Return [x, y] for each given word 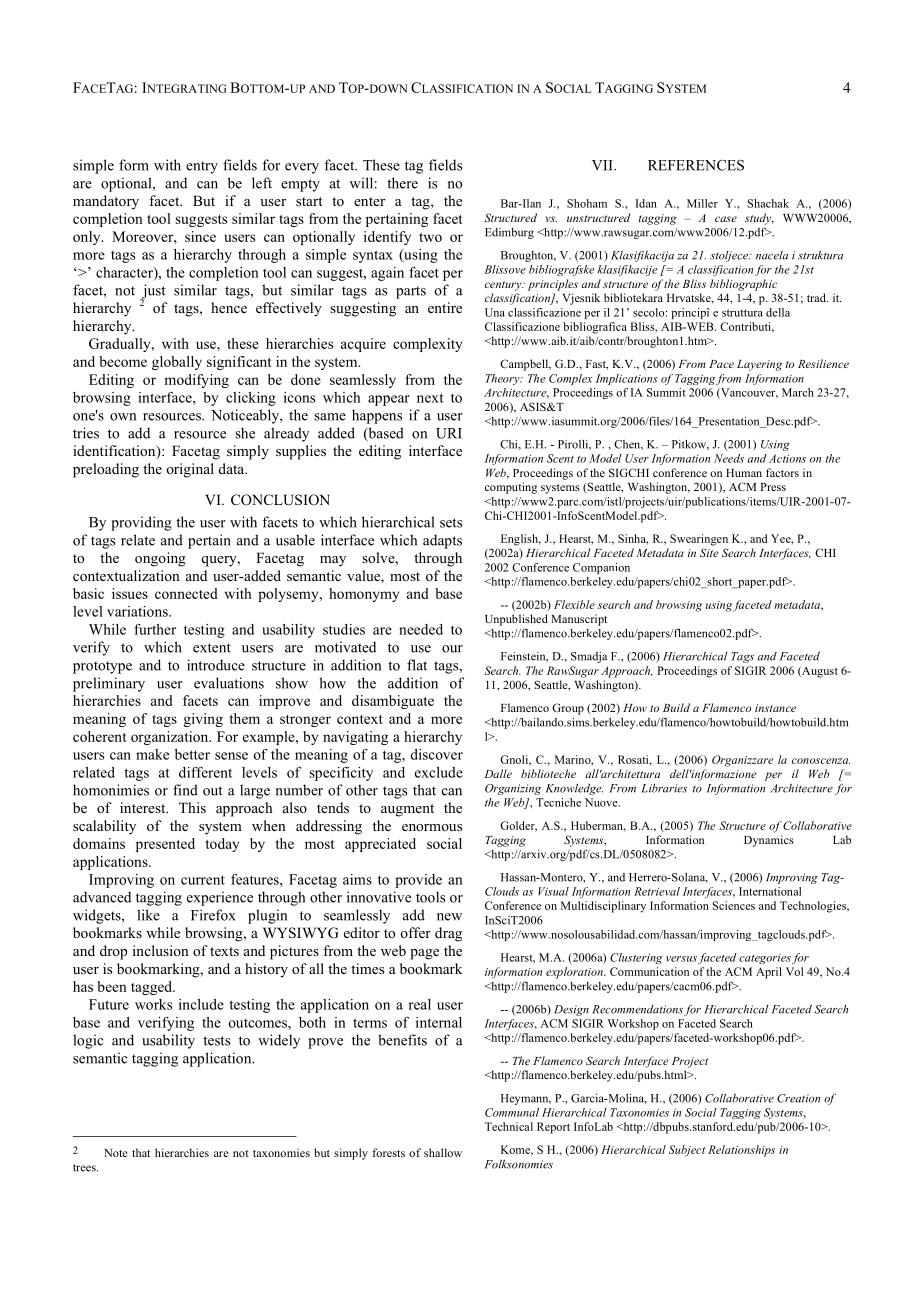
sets [451, 523]
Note [115, 1153]
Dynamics [769, 841]
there [402, 183]
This [192, 807]
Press [773, 487]
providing [141, 523]
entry [202, 167]
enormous [432, 827]
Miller [702, 203]
